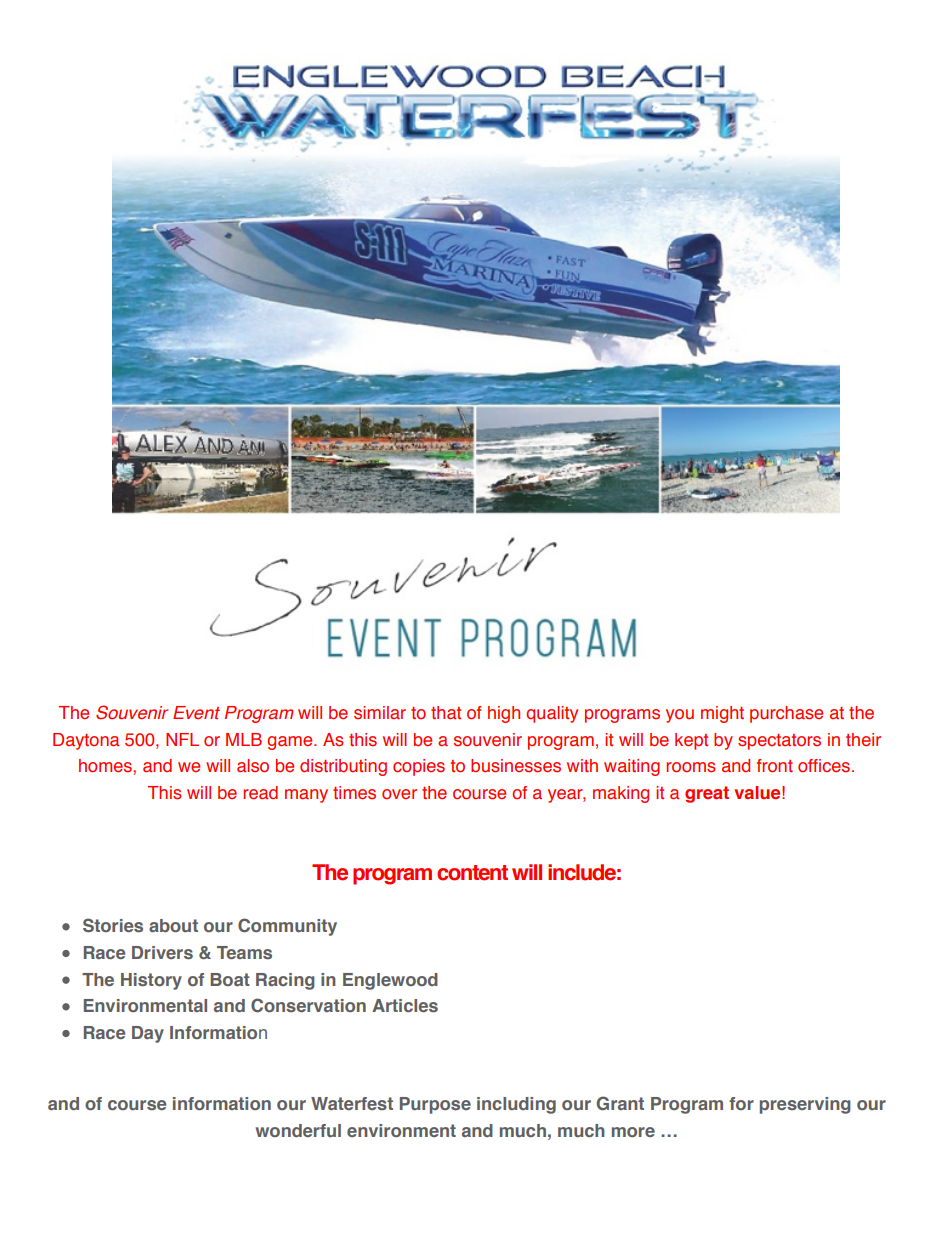 The width and height of the screenshot is (952, 1233). What do you see at coordinates (405, 1005) in the screenshot?
I see `Articles` at bounding box center [405, 1005].
